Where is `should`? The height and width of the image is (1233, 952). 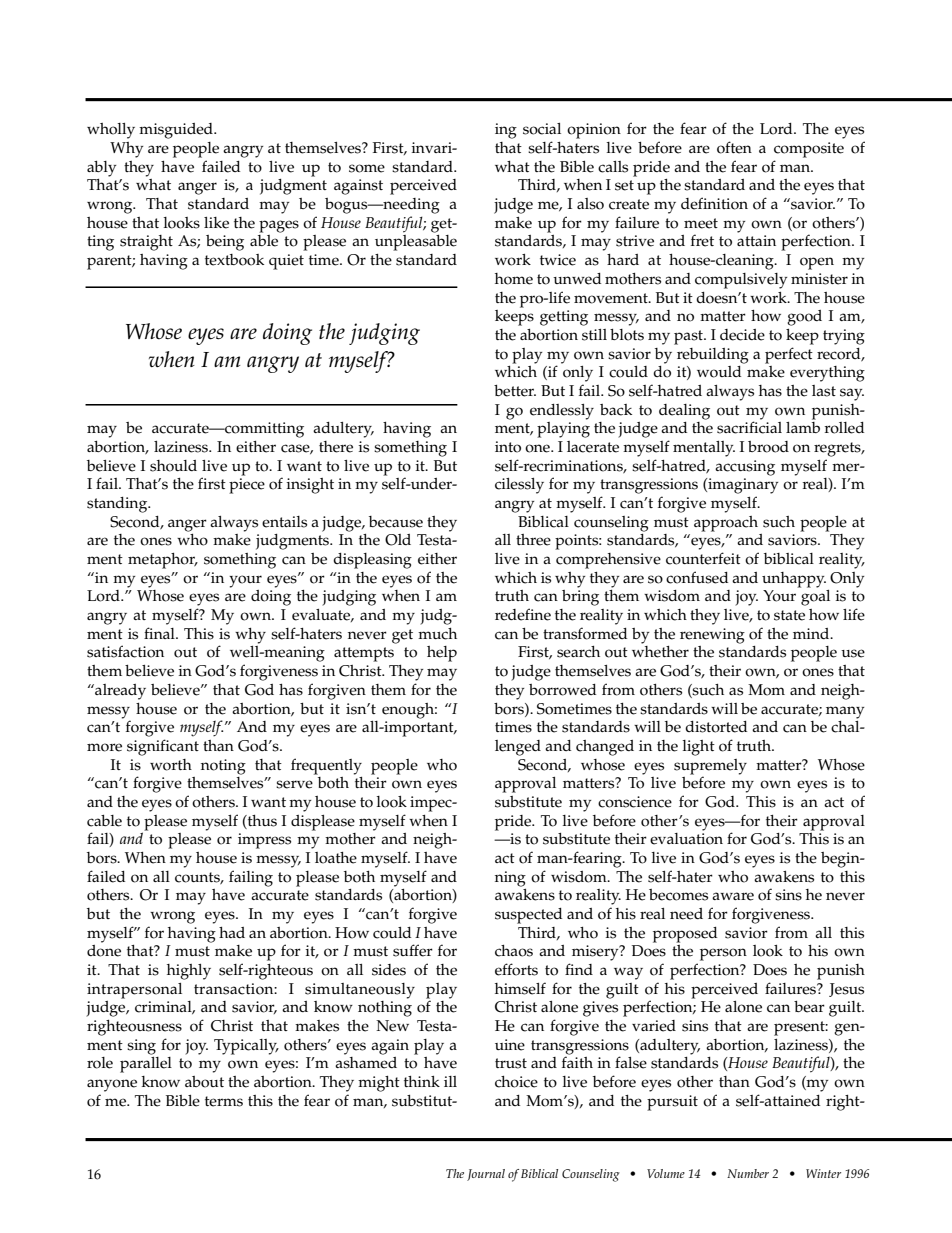 should is located at coordinates (173, 466).
